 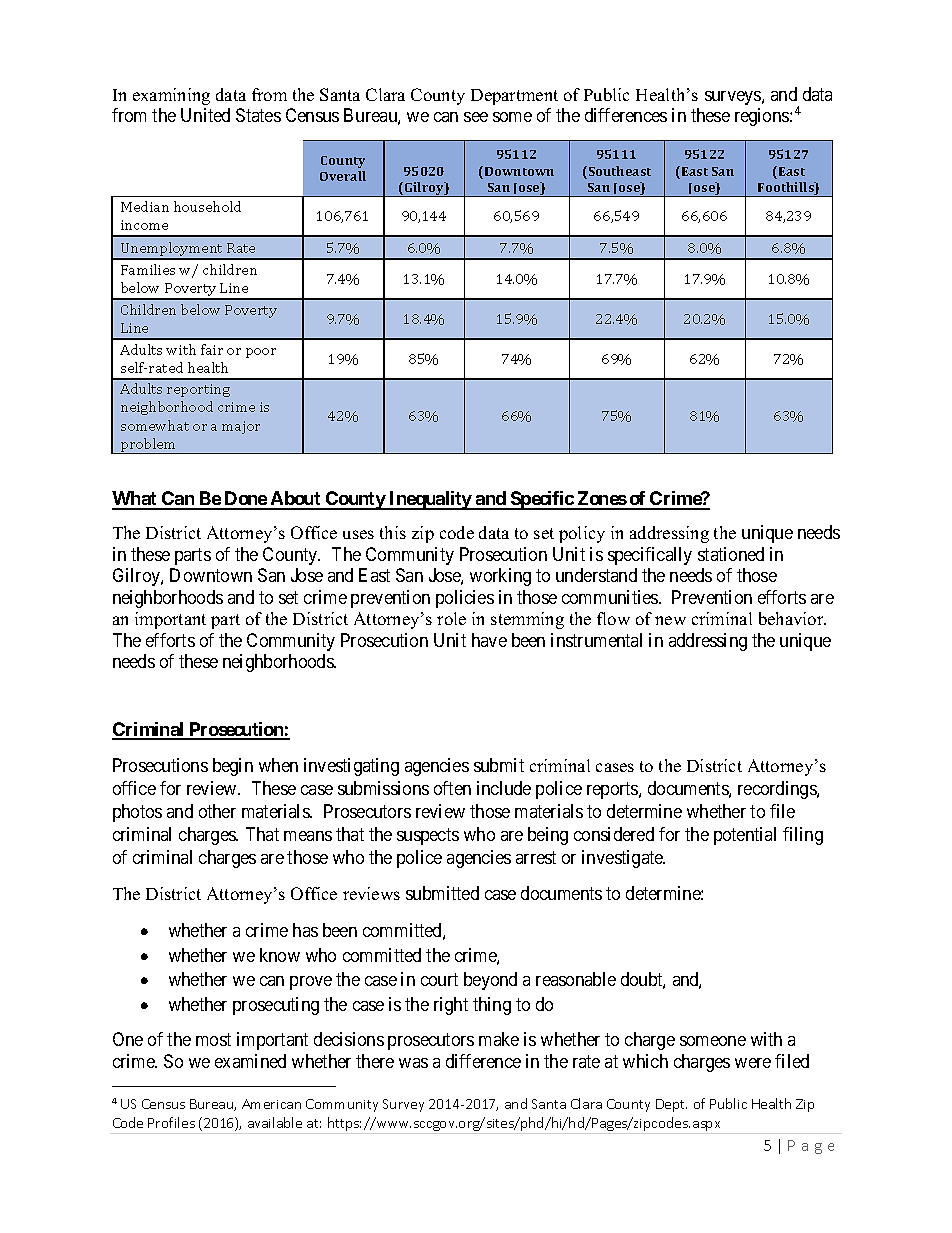 I want to click on States, so click(x=258, y=115).
